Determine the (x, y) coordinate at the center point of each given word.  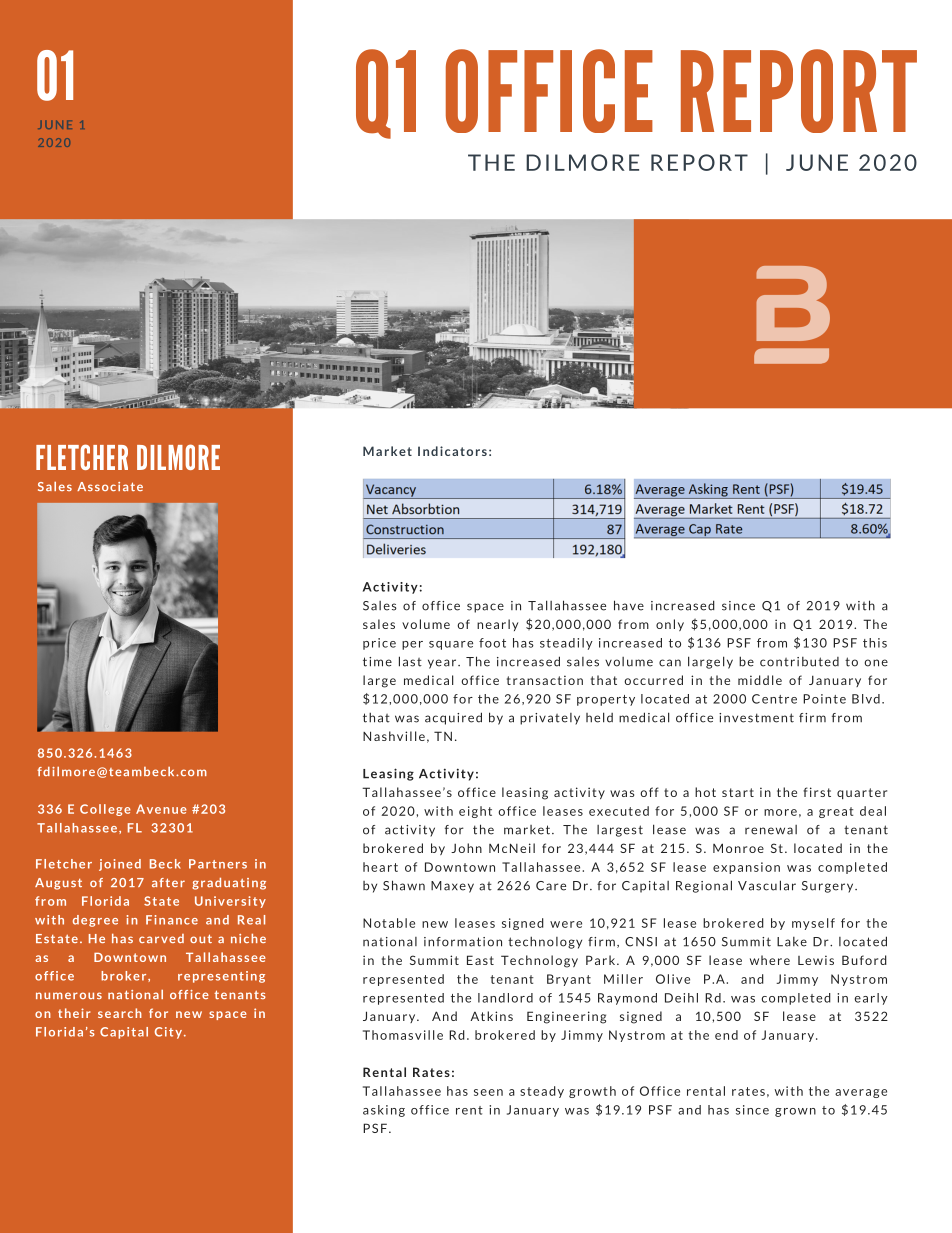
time (377, 662)
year (443, 664)
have (629, 605)
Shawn (404, 885)
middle (760, 680)
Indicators (452, 451)
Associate (110, 486)
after (168, 882)
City (168, 1033)
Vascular (767, 885)
